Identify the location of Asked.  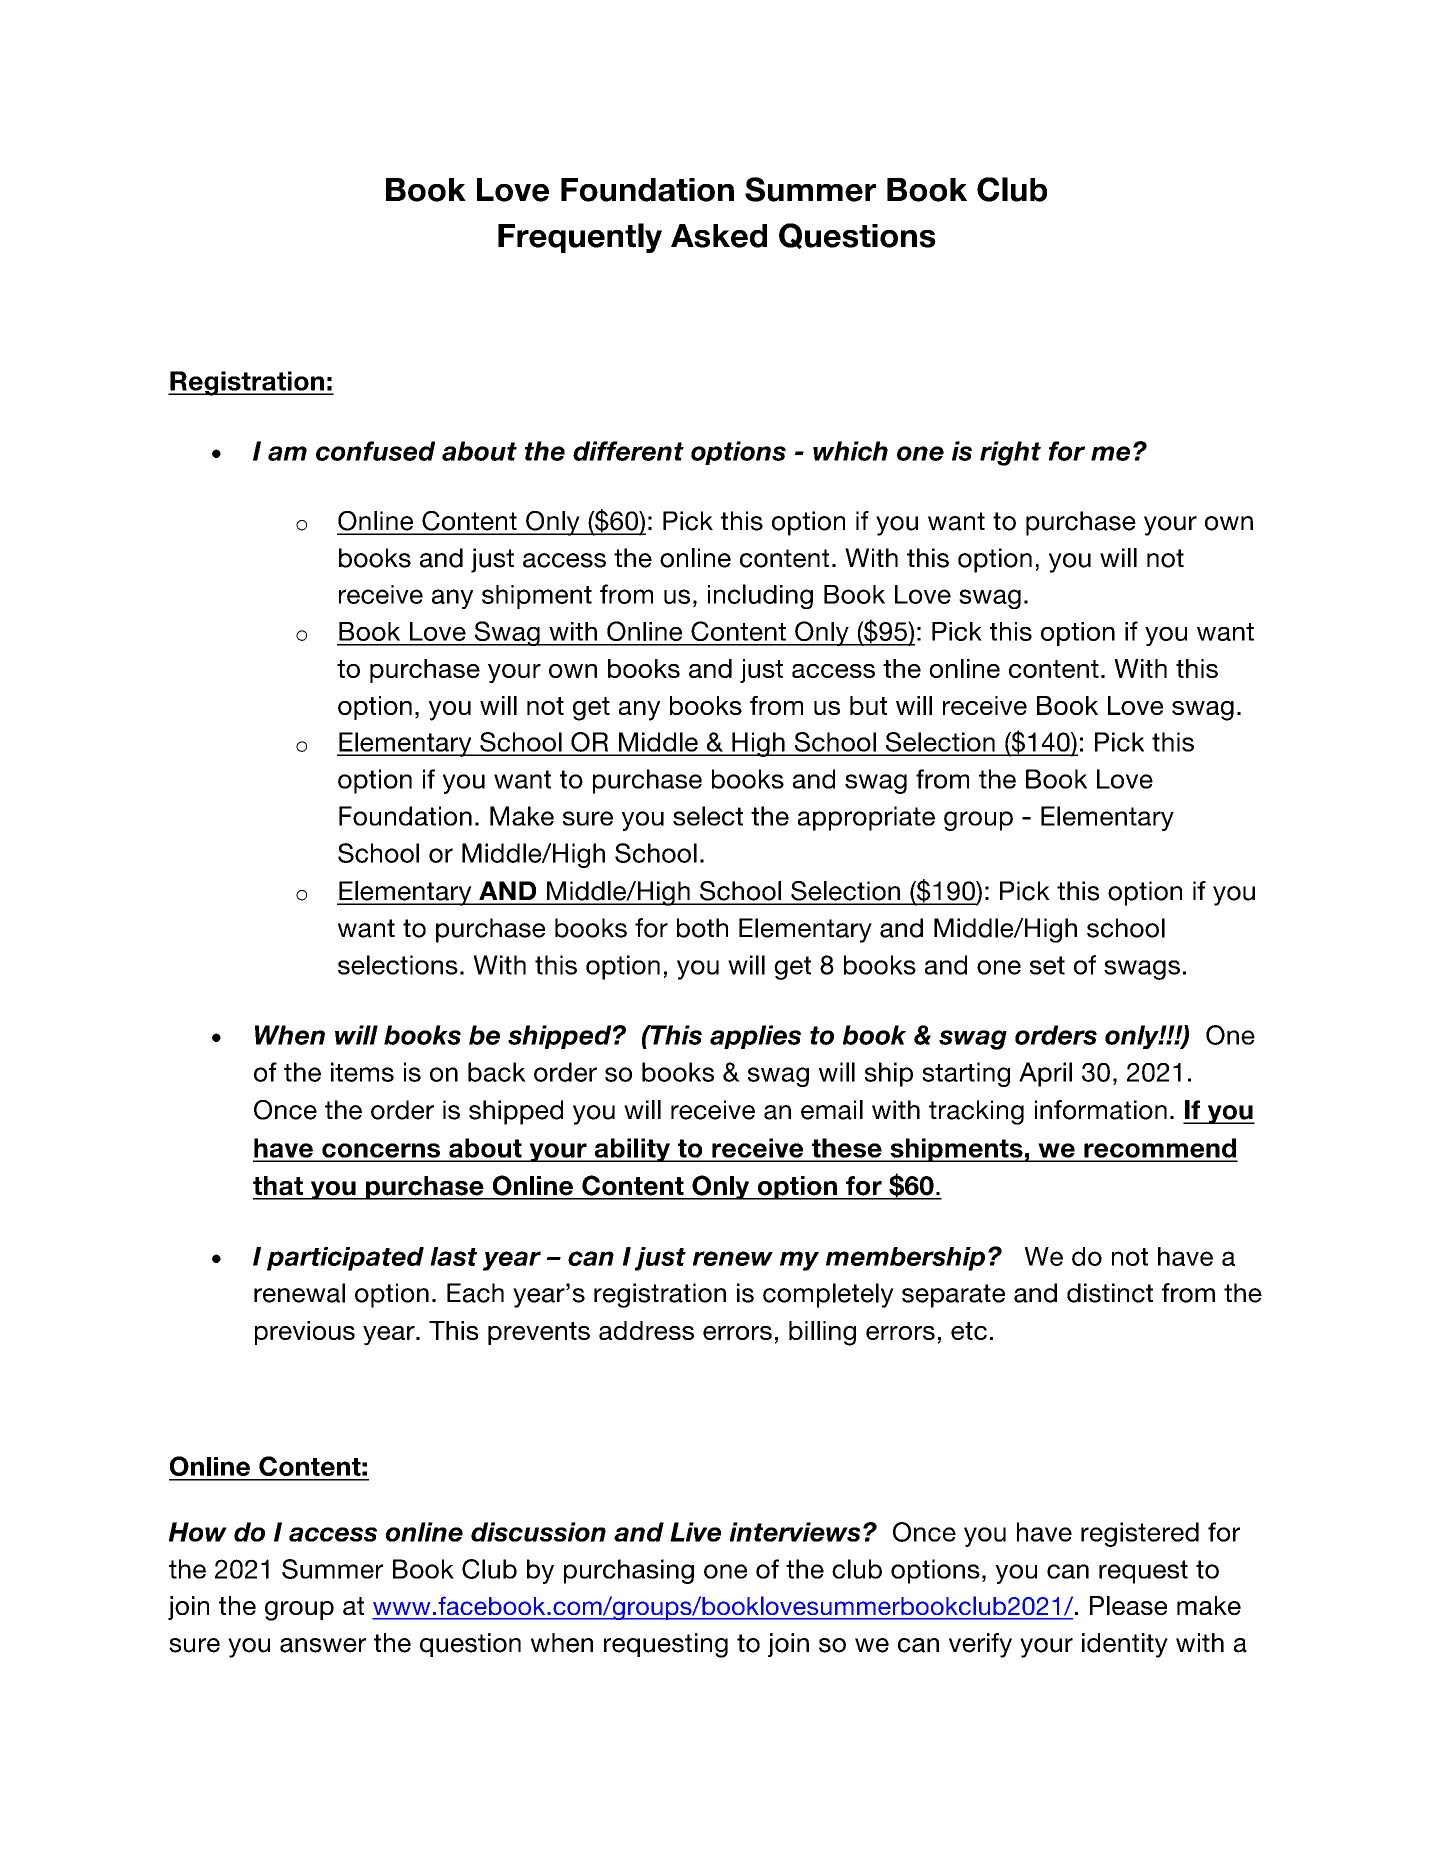
(719, 236).
